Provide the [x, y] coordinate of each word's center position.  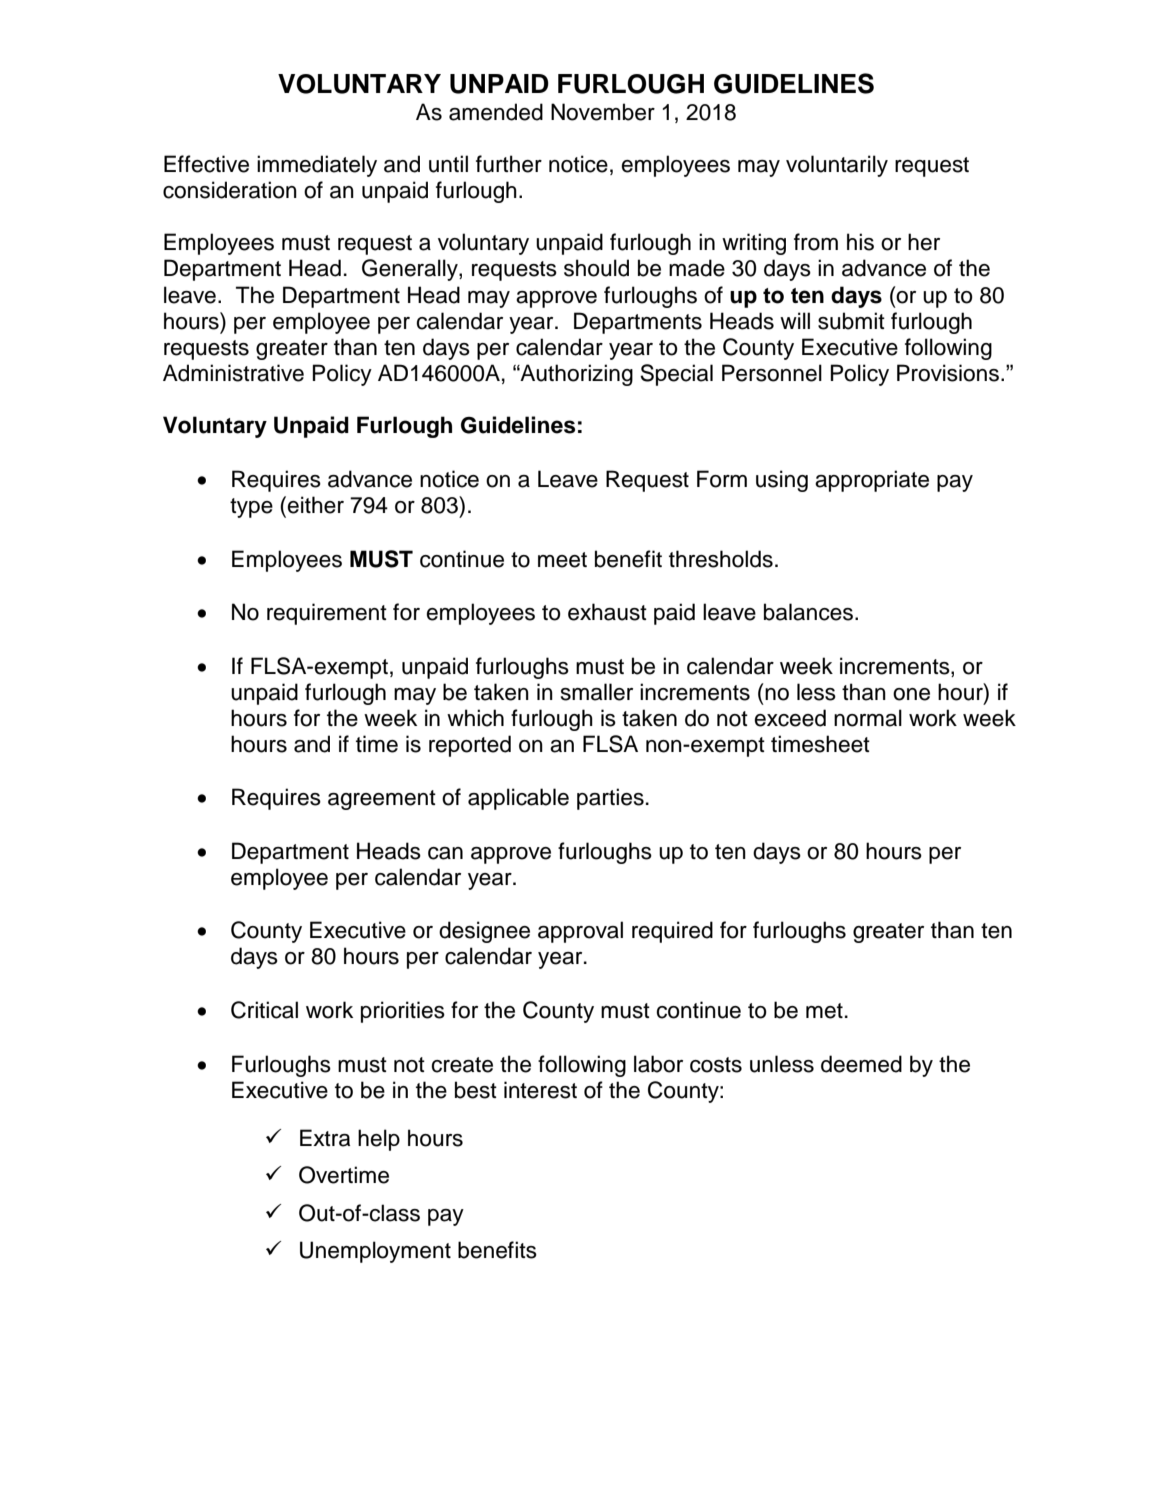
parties [610, 799]
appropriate [872, 481]
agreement [382, 800]
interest [540, 1090]
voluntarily [837, 166]
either [315, 505]
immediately [317, 166]
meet [562, 560]
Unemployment [375, 1252]
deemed [861, 1064]
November [603, 112]
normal [868, 718]
